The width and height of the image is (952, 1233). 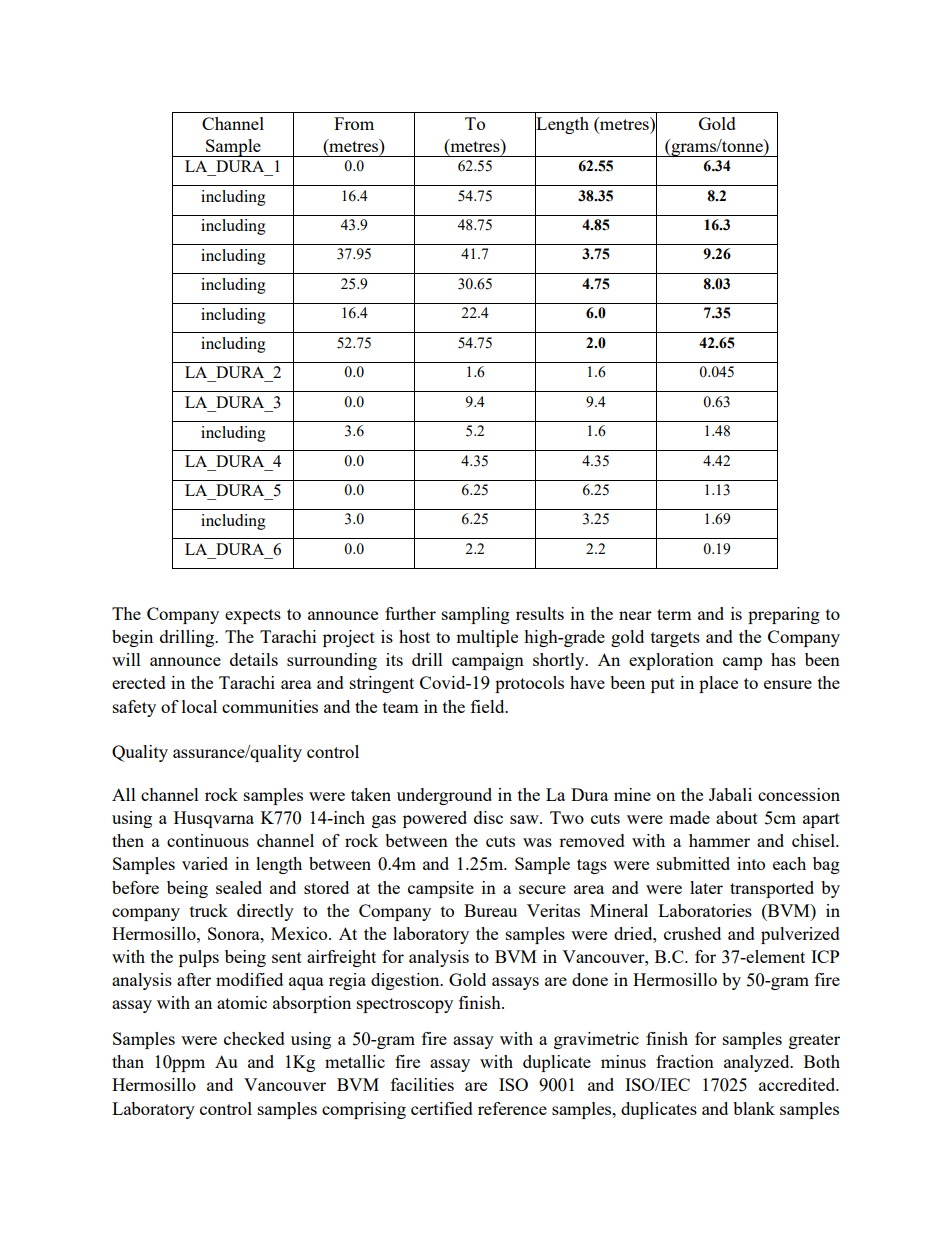 What do you see at coordinates (487, 638) in the image?
I see `multiple` at bounding box center [487, 638].
